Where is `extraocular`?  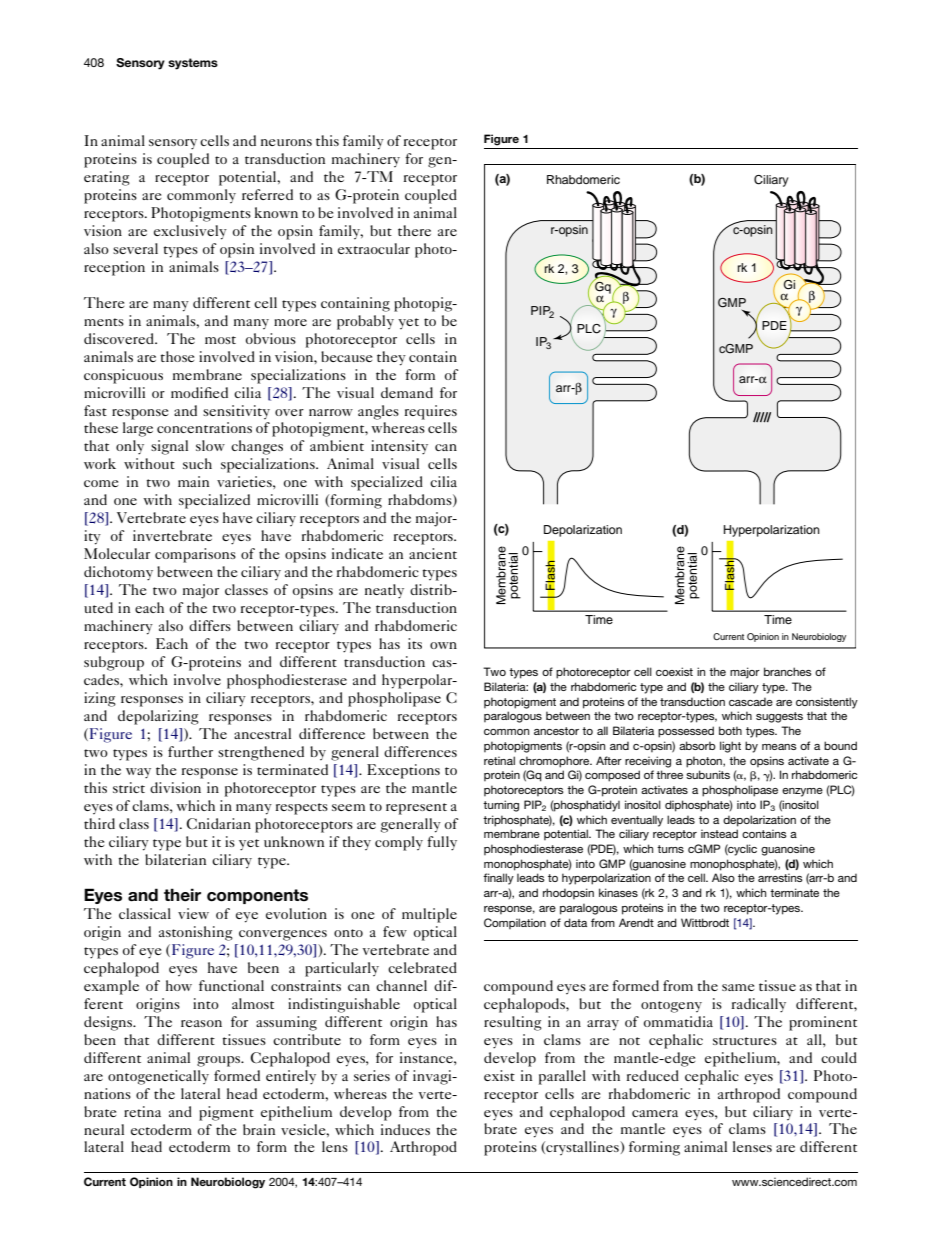 extraocular is located at coordinates (374, 248).
